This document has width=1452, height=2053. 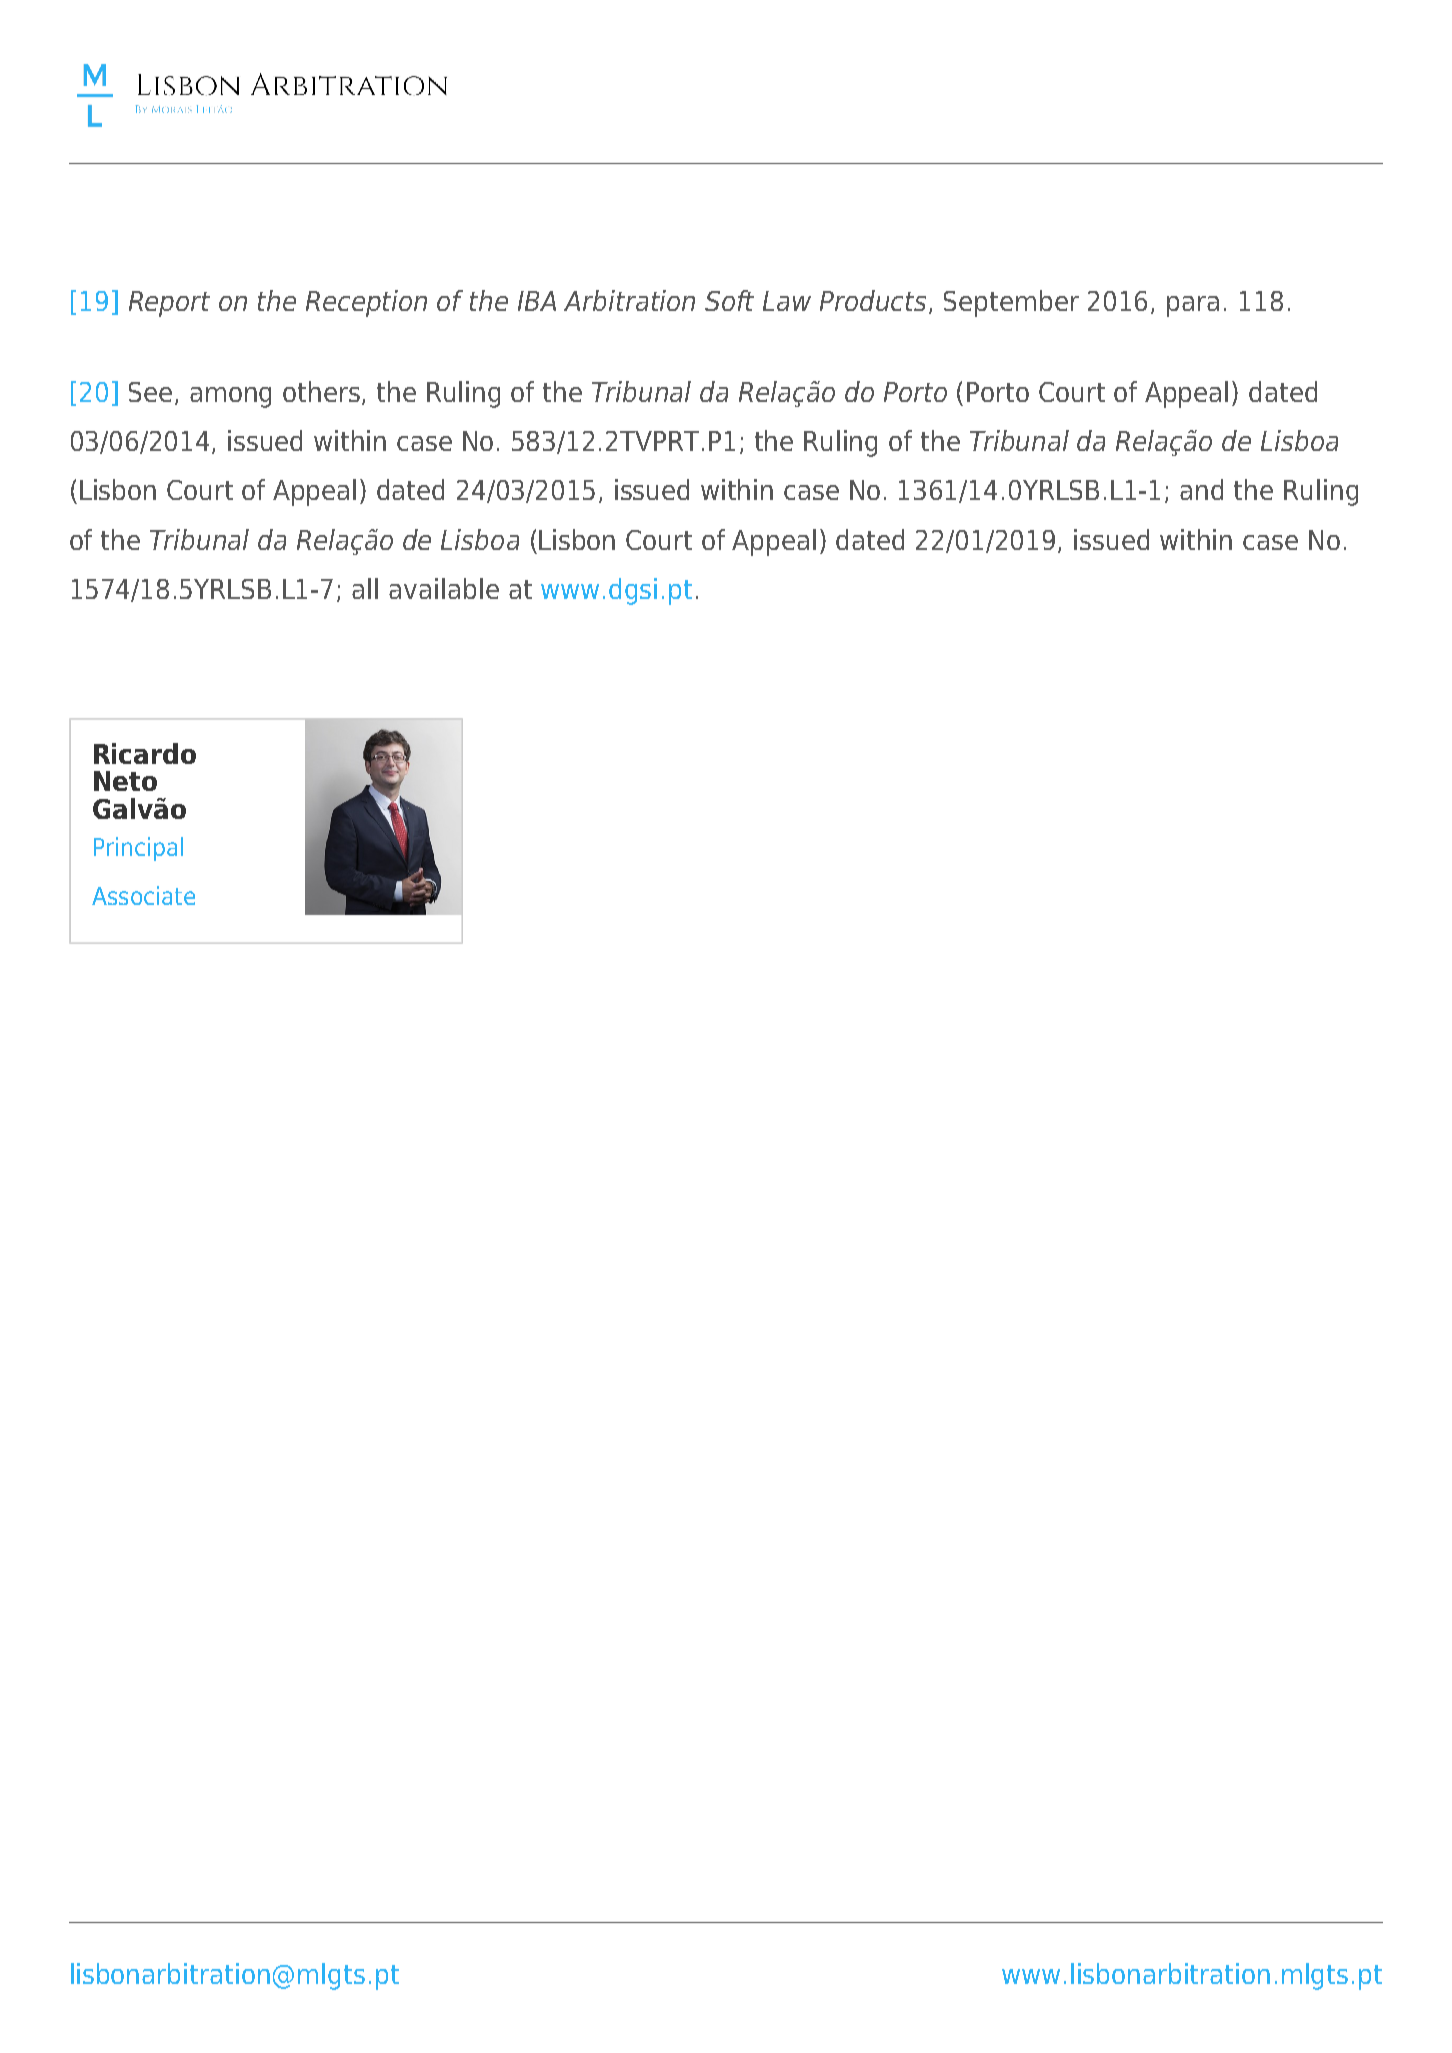 What do you see at coordinates (138, 849) in the document?
I see `Principal` at bounding box center [138, 849].
